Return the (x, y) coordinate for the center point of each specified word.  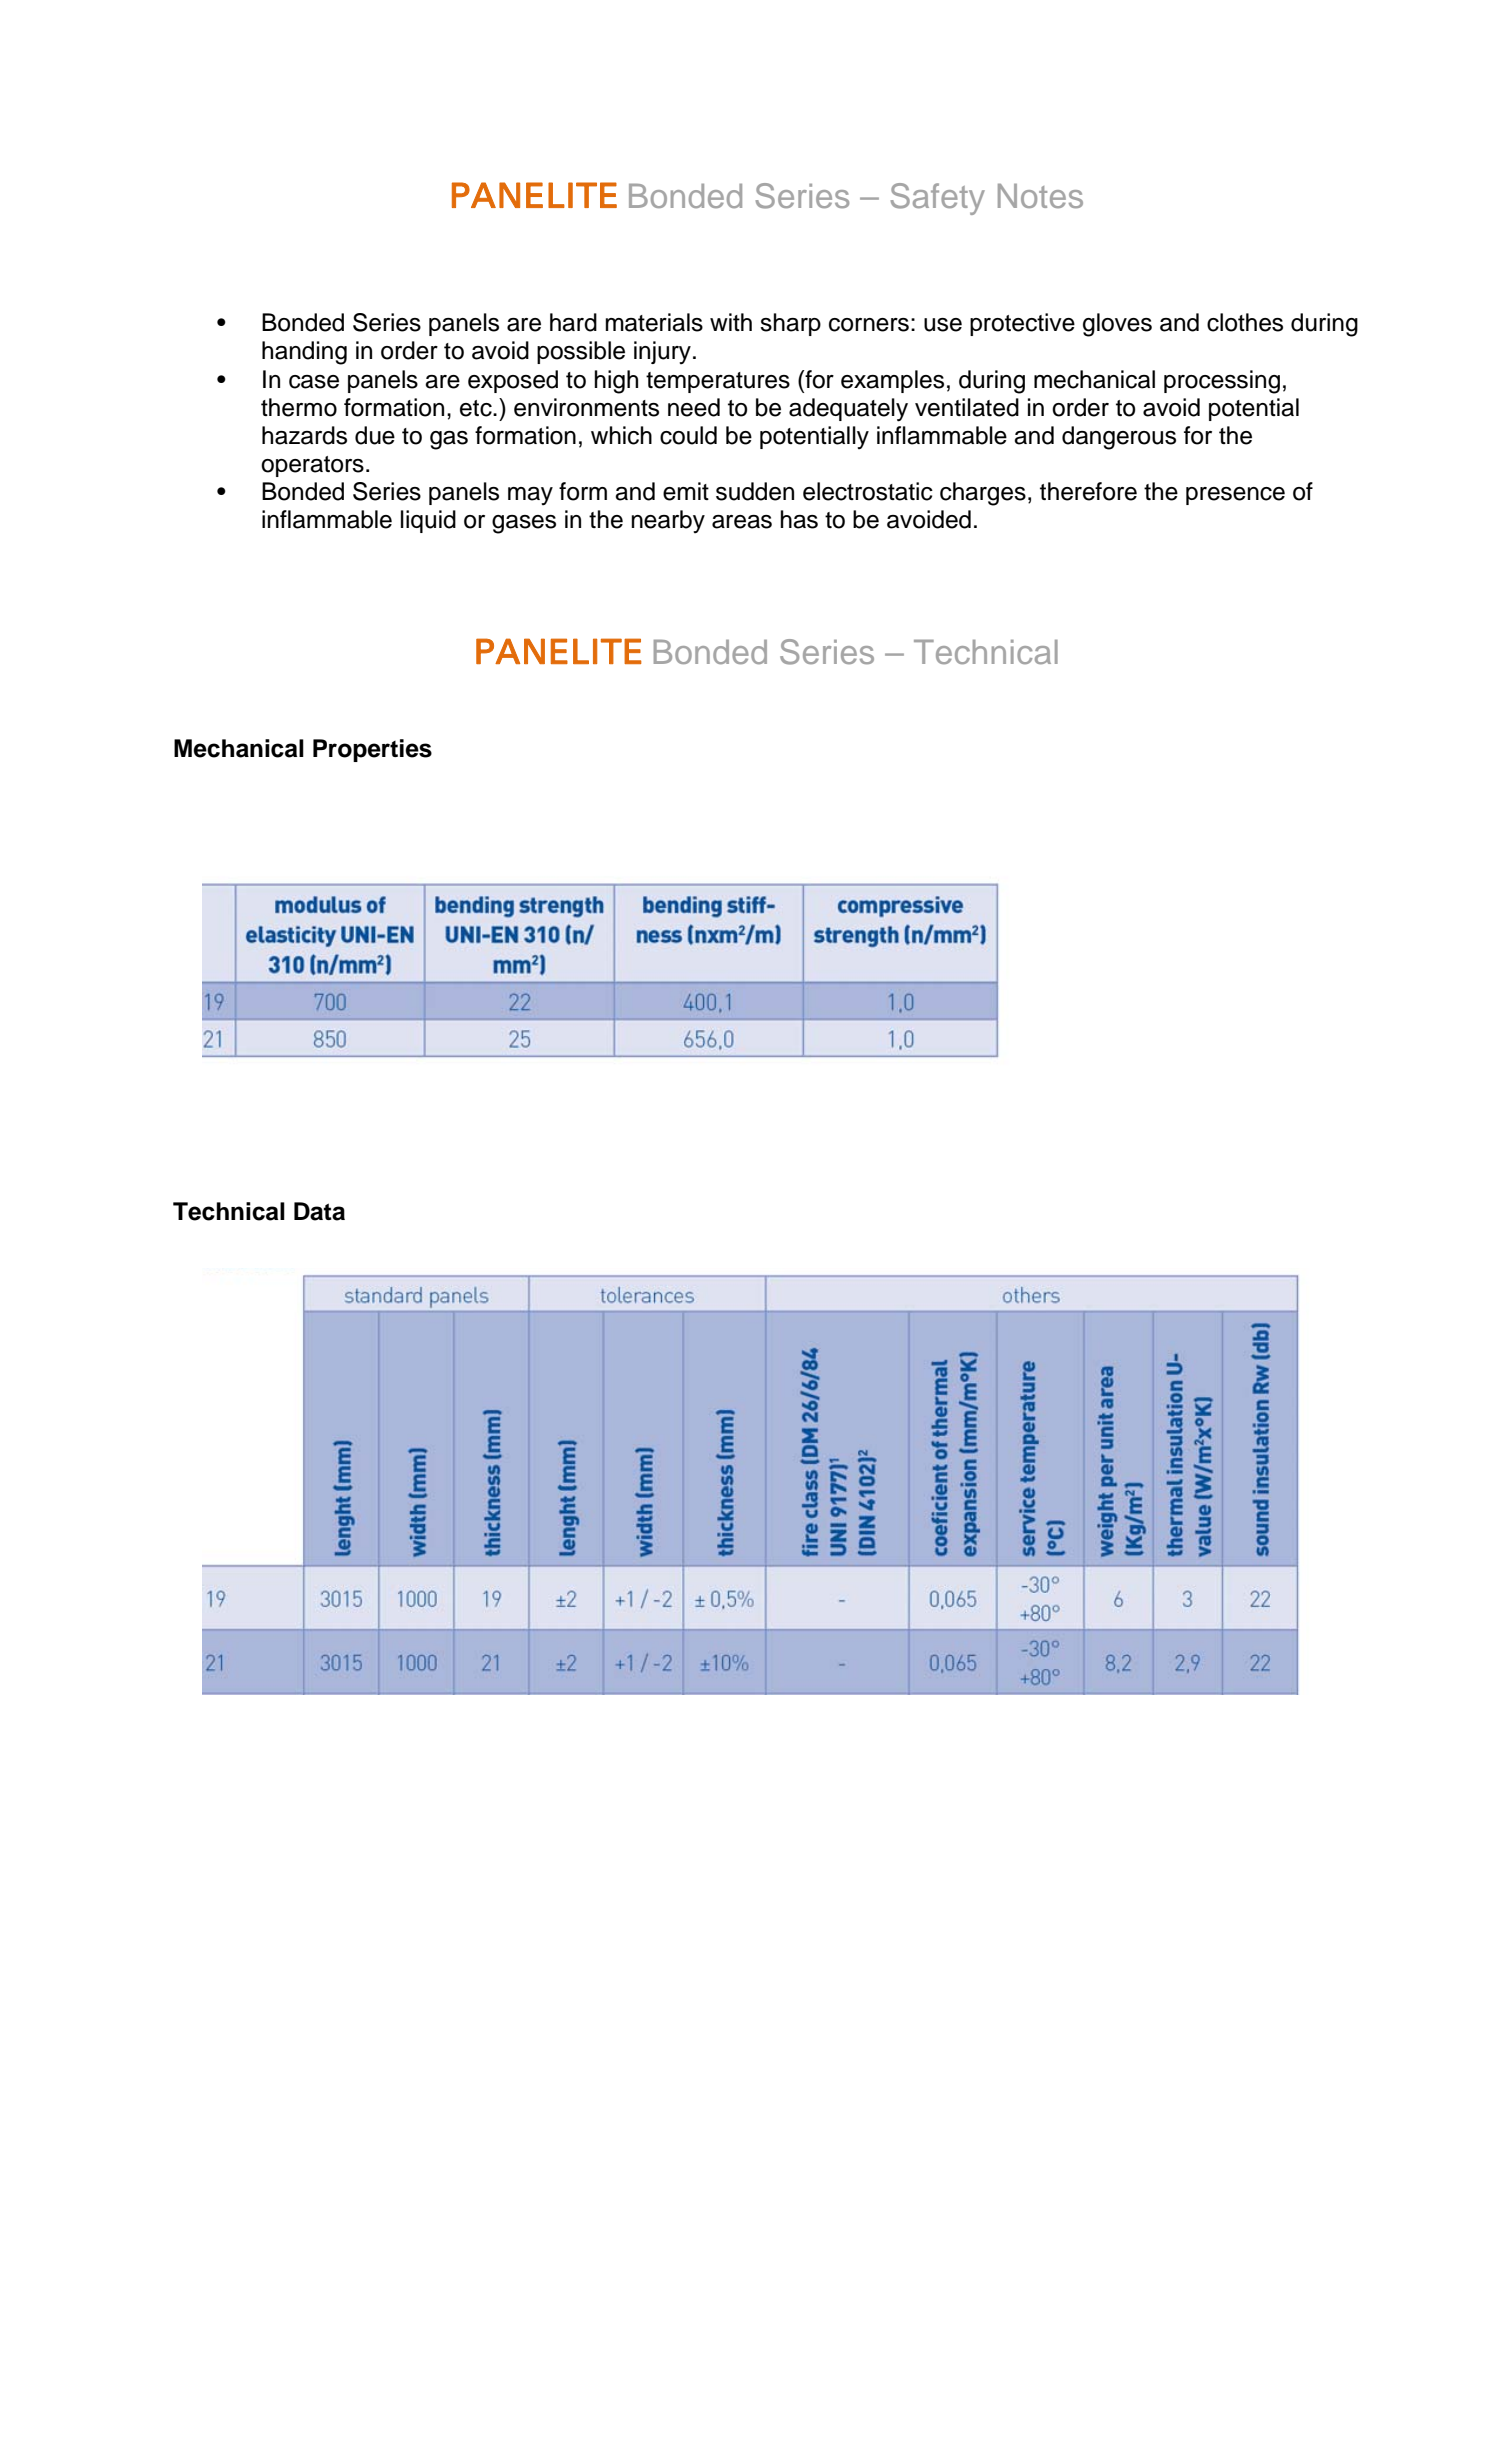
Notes (1040, 196)
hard (573, 322)
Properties (372, 750)
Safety (938, 199)
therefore (1088, 491)
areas (742, 522)
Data (319, 1211)
